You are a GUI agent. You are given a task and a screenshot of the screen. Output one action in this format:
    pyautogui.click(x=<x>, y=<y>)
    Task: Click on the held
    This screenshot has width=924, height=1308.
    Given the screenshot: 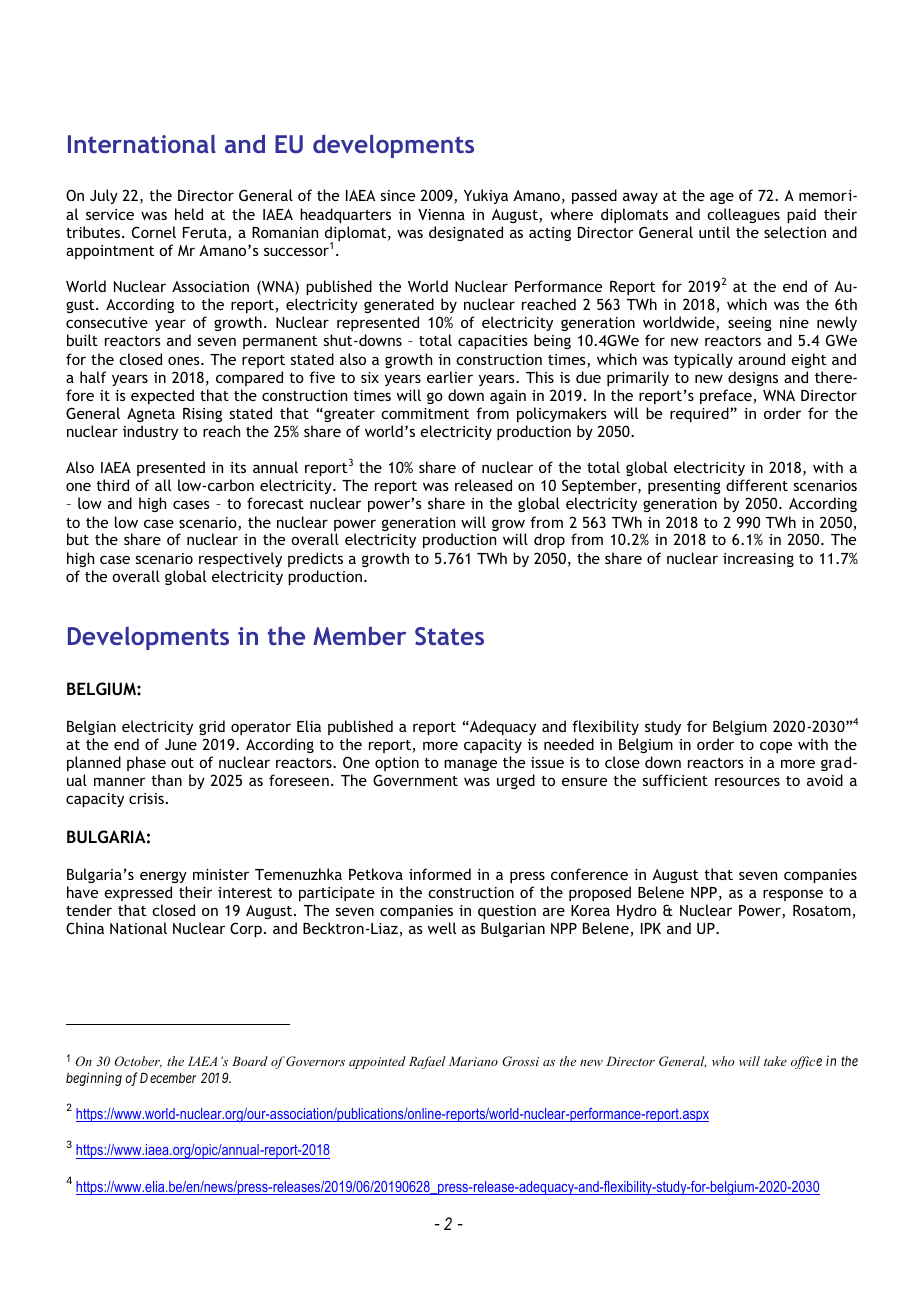 What is the action you would take?
    pyautogui.click(x=189, y=214)
